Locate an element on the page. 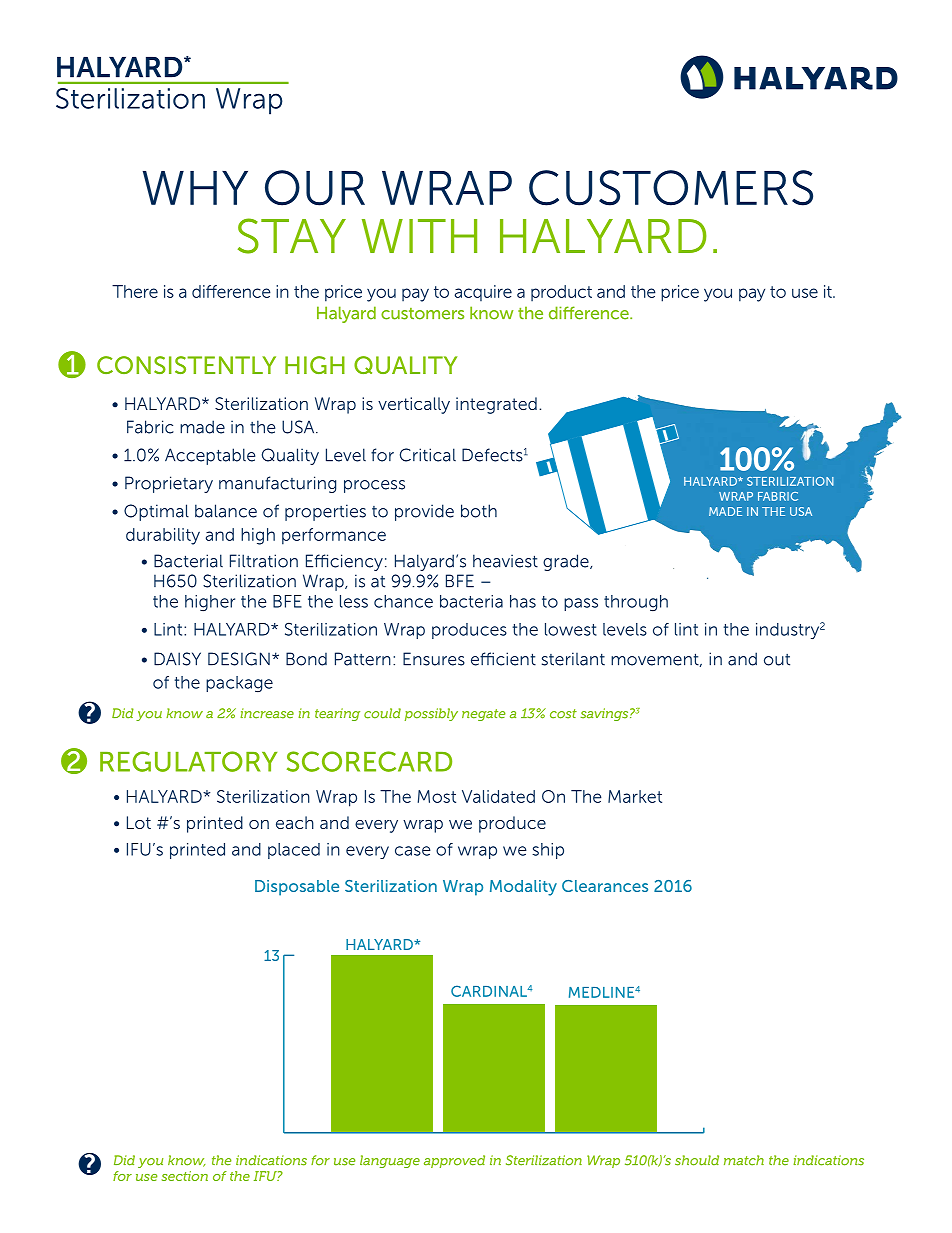 Image resolution: width=952 pixels, height=1233 pixels. WITH is located at coordinates (419, 236).
